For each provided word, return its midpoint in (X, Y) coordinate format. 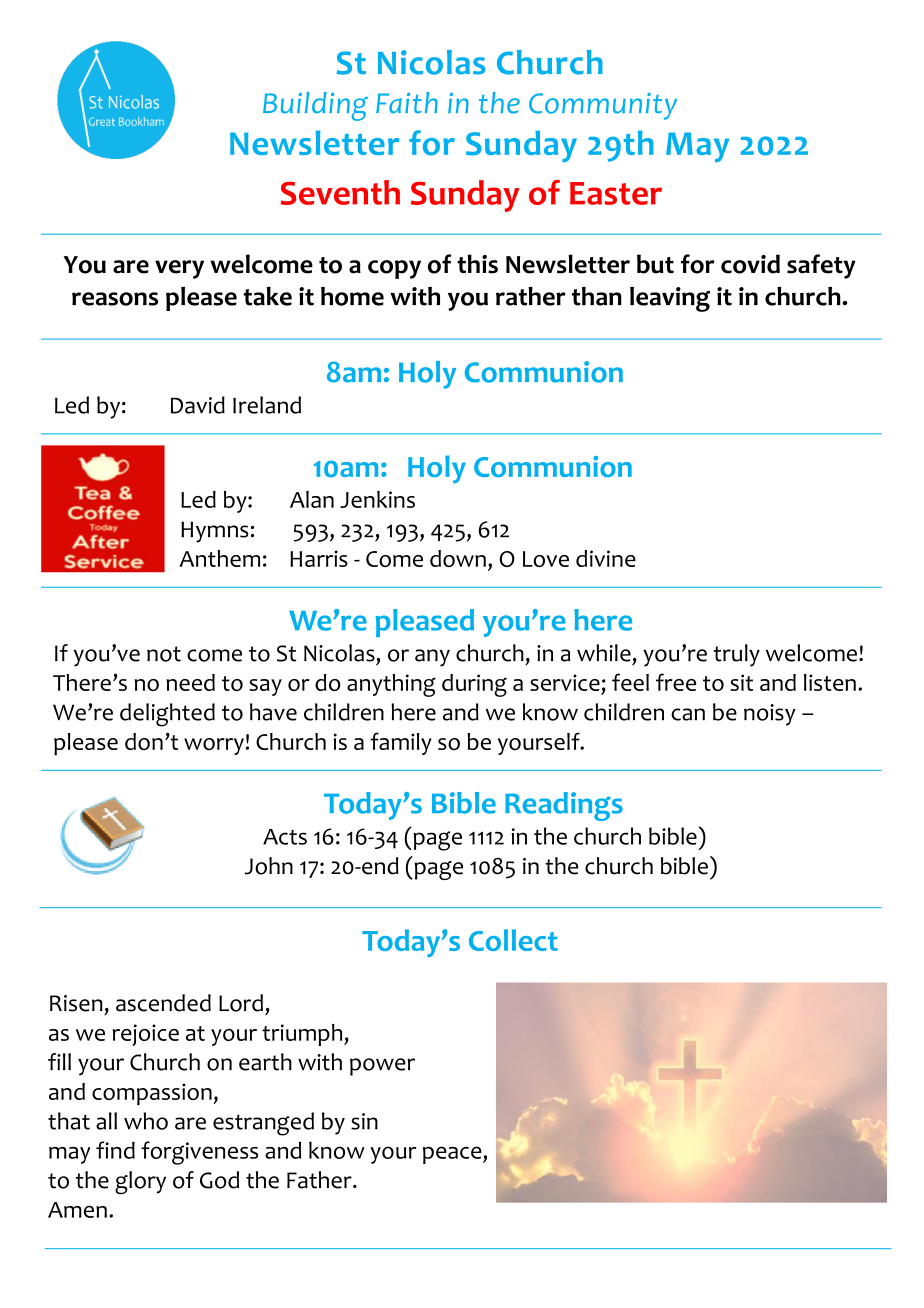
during (474, 685)
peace (453, 1155)
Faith (407, 103)
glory (140, 1182)
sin (364, 1121)
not (164, 654)
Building (315, 106)
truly (737, 655)
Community (603, 106)
